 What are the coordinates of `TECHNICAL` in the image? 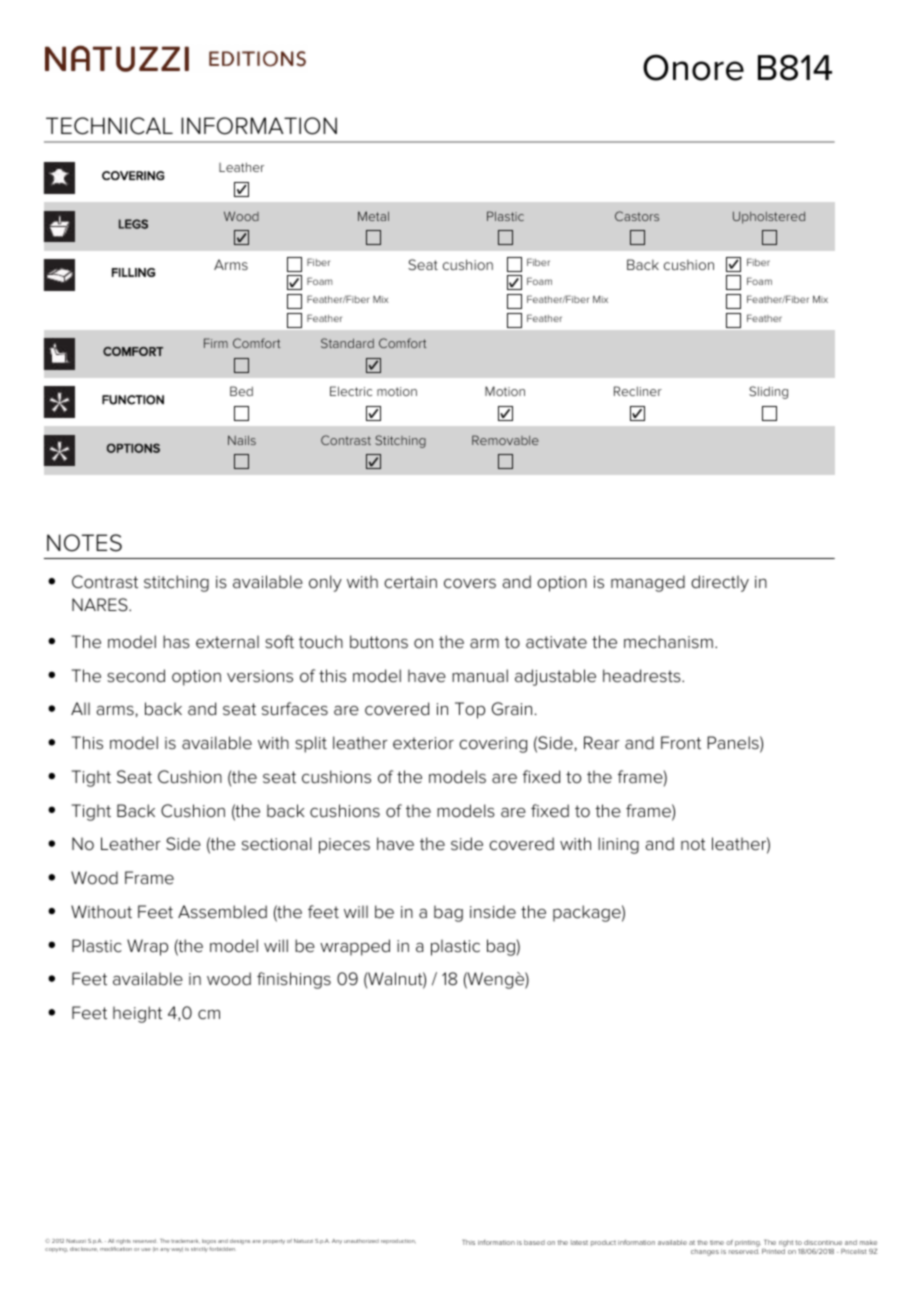 It's located at (109, 126).
